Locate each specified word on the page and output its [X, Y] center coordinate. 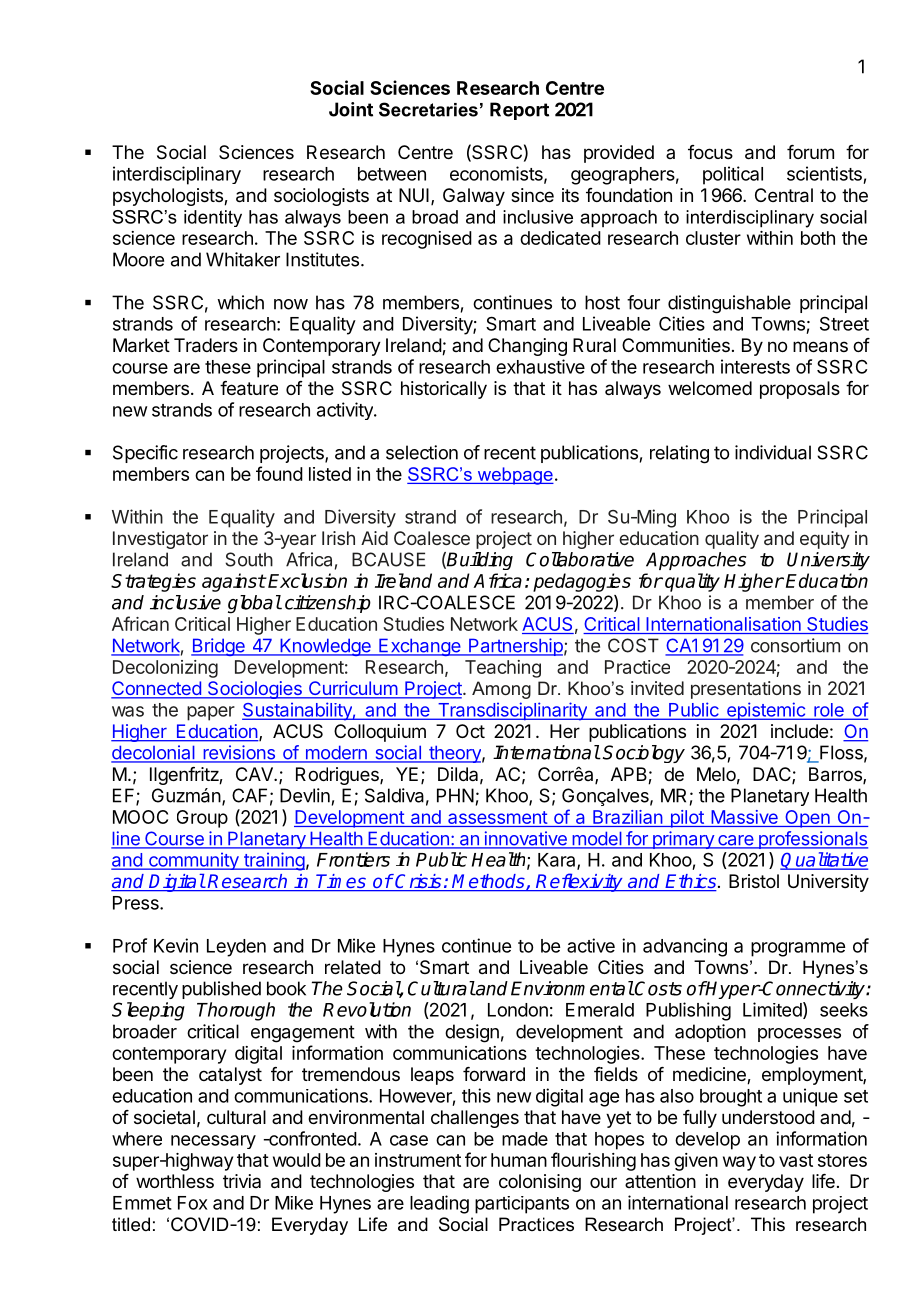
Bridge [219, 647]
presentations [746, 690]
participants [522, 1205]
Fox [193, 1203]
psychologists [169, 197]
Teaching [503, 669]
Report [519, 111]
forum [810, 152]
